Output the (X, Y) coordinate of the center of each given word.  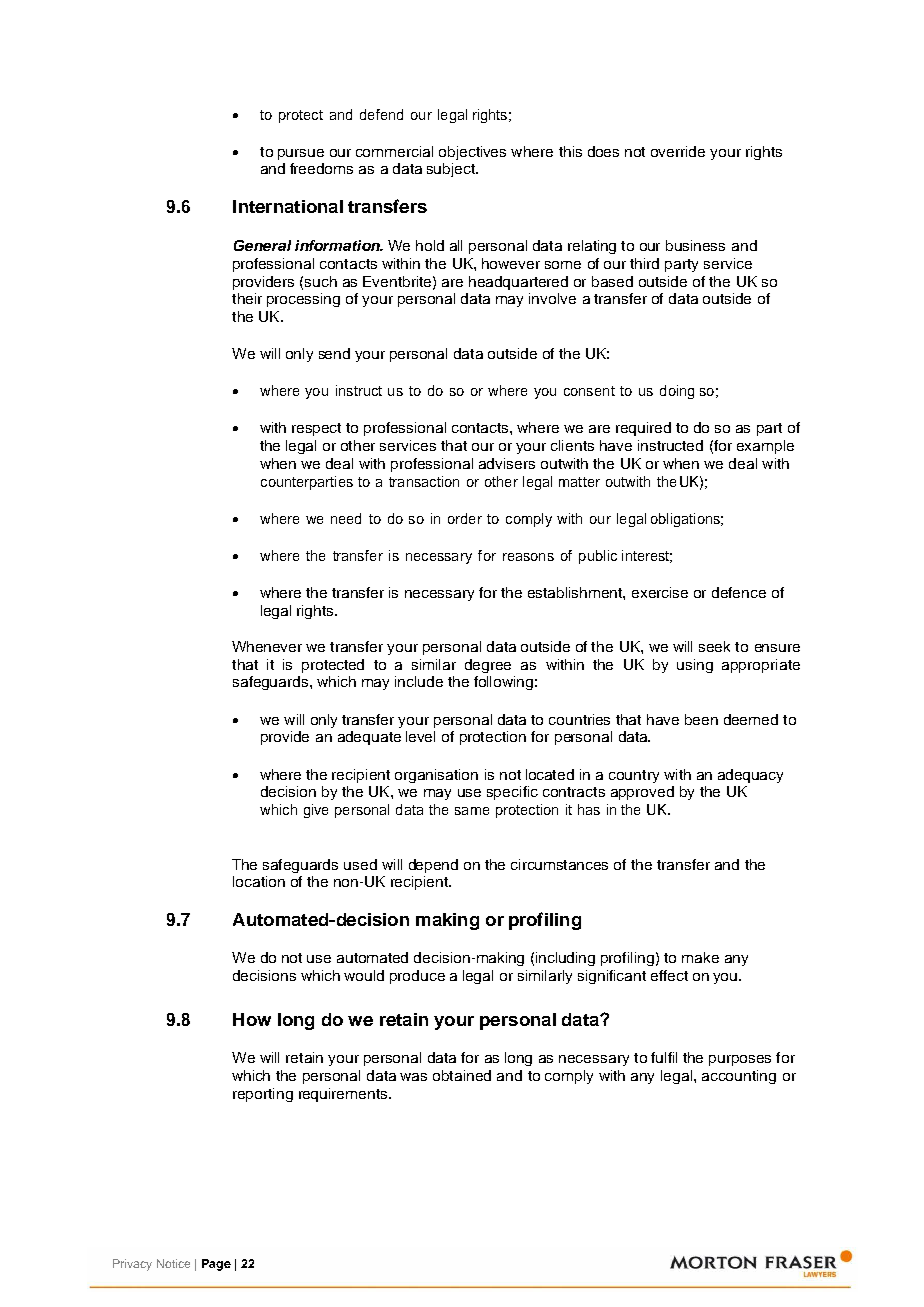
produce (417, 977)
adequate (369, 738)
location (259, 881)
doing (677, 392)
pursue (301, 154)
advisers (507, 463)
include (419, 681)
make (700, 957)
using (695, 666)
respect (316, 429)
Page (216, 1265)
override (678, 151)
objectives (472, 153)
